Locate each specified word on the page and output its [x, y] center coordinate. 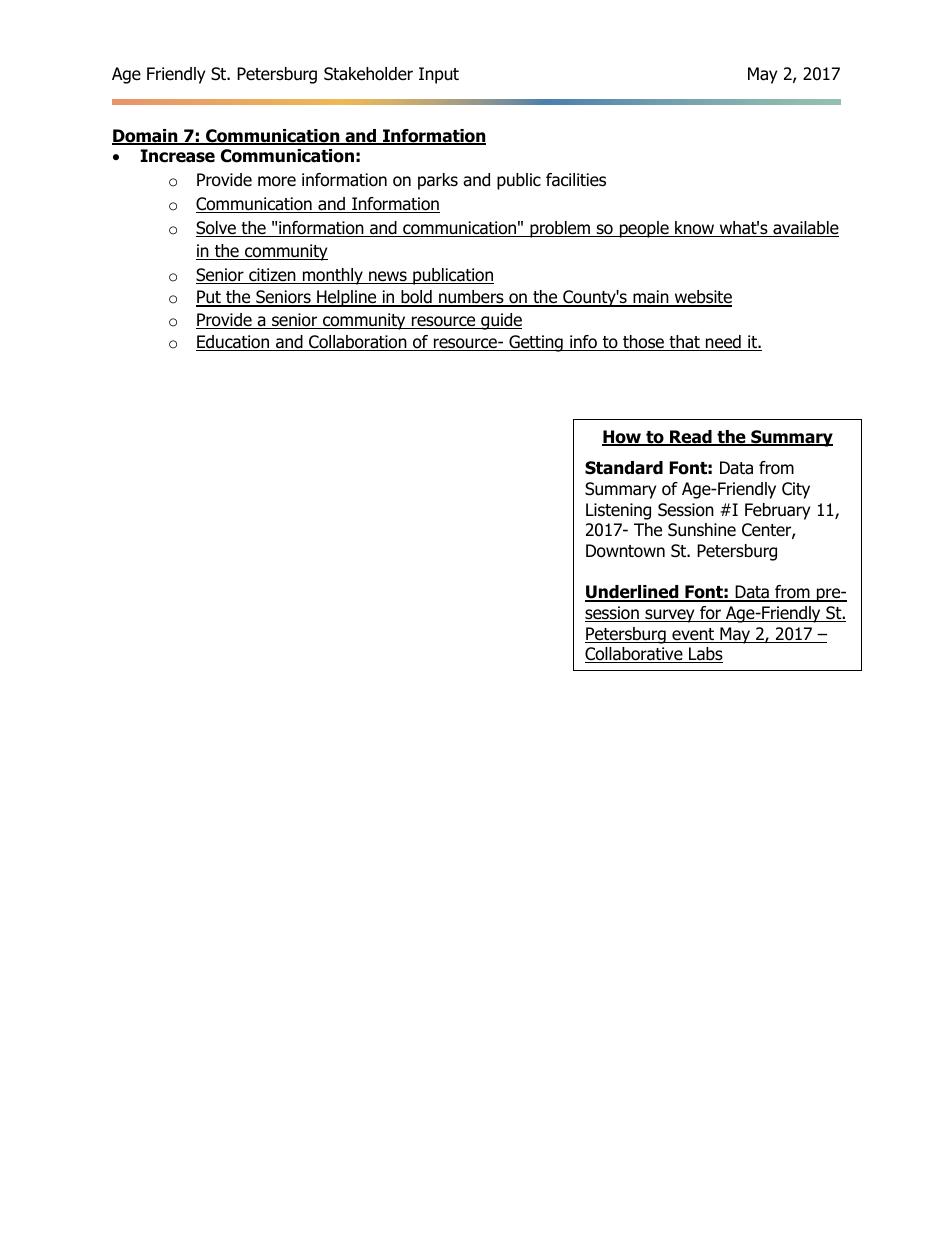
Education [234, 343]
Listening [618, 511]
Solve [217, 229]
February [777, 511]
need [723, 343]
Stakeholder [368, 74]
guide [500, 321]
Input [439, 75]
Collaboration [358, 343]
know [695, 229]
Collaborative [635, 655]
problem [560, 229]
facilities [576, 180]
